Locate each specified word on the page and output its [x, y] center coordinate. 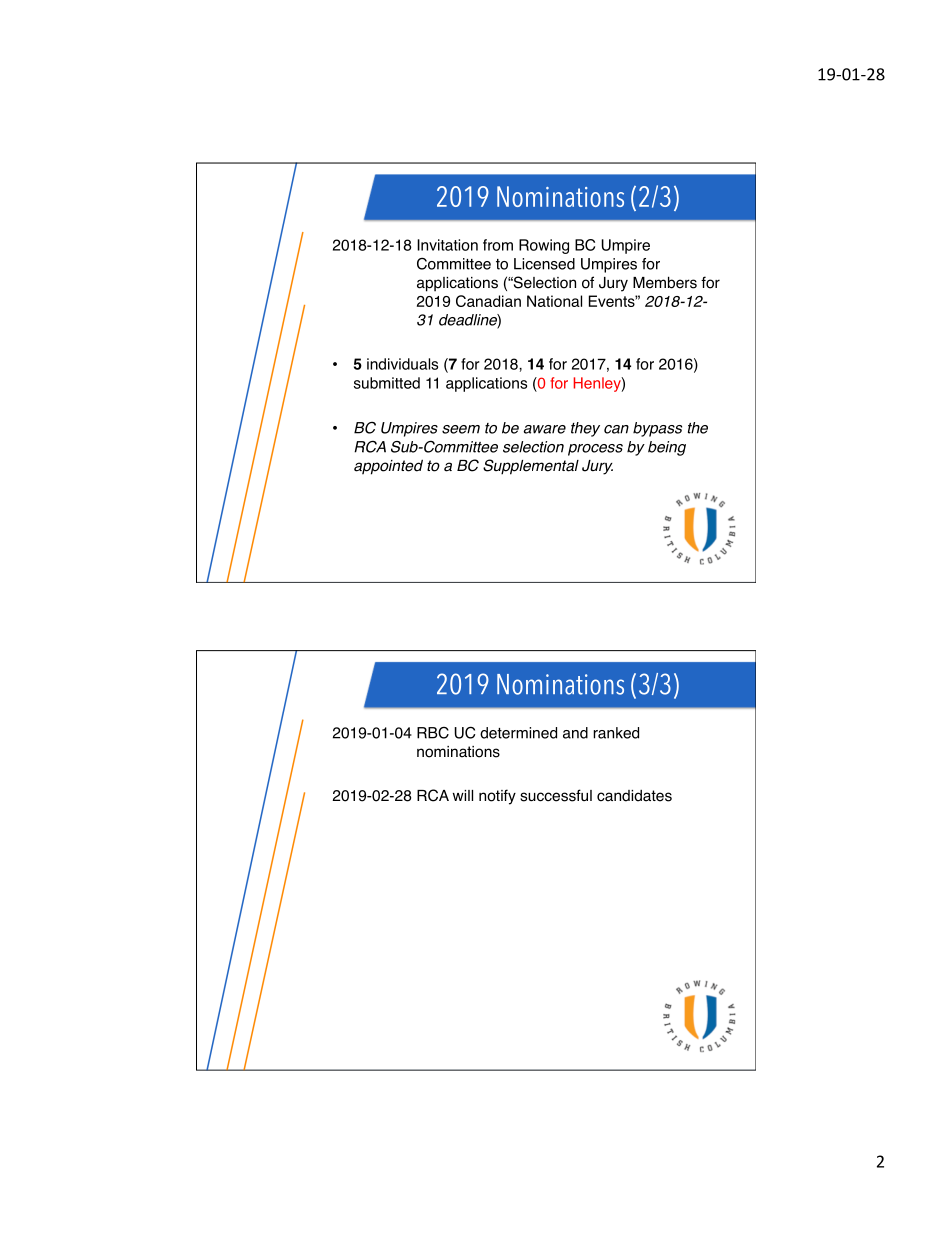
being [667, 448]
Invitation [447, 245]
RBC [433, 733]
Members [665, 282]
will [463, 795]
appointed [388, 467]
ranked [616, 733]
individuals [402, 364]
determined [518, 733]
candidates [634, 796]
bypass [657, 429]
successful [556, 795]
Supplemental [531, 467]
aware [545, 429]
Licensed [544, 264]
